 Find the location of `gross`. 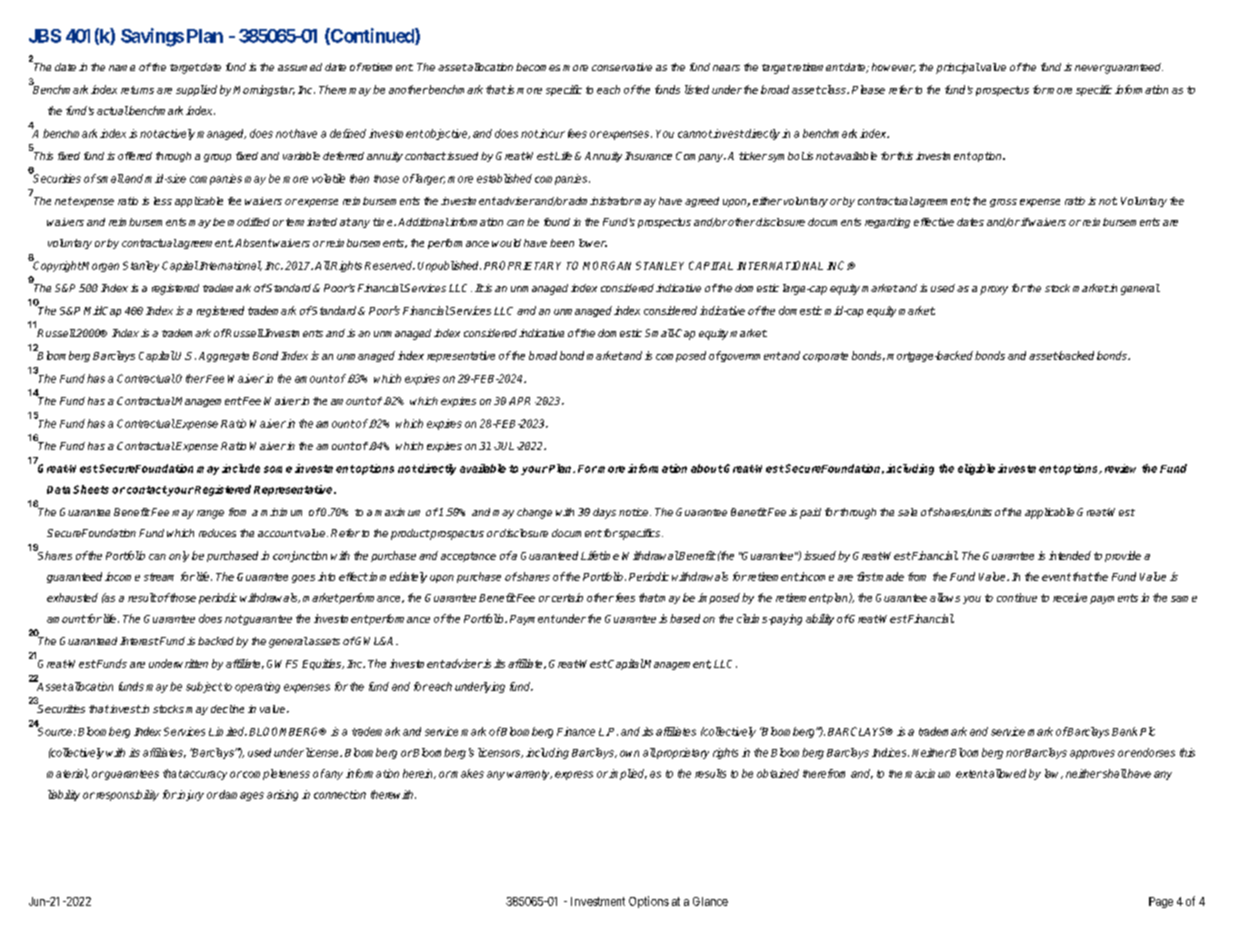

gross is located at coordinates (1003, 203).
